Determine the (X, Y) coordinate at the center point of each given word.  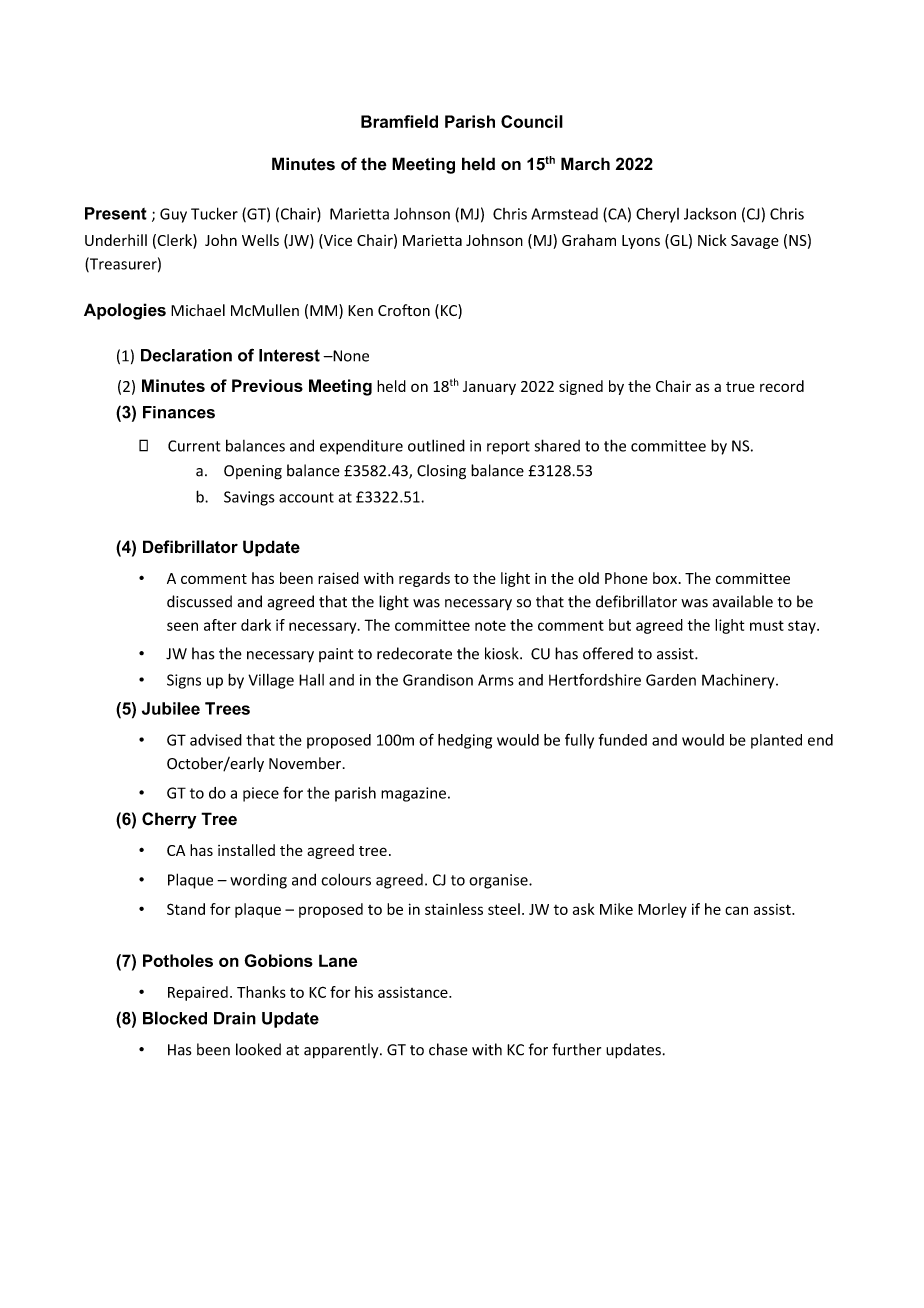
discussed (199, 601)
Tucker (214, 213)
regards (424, 579)
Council (532, 121)
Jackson (710, 214)
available (743, 601)
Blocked (175, 1018)
